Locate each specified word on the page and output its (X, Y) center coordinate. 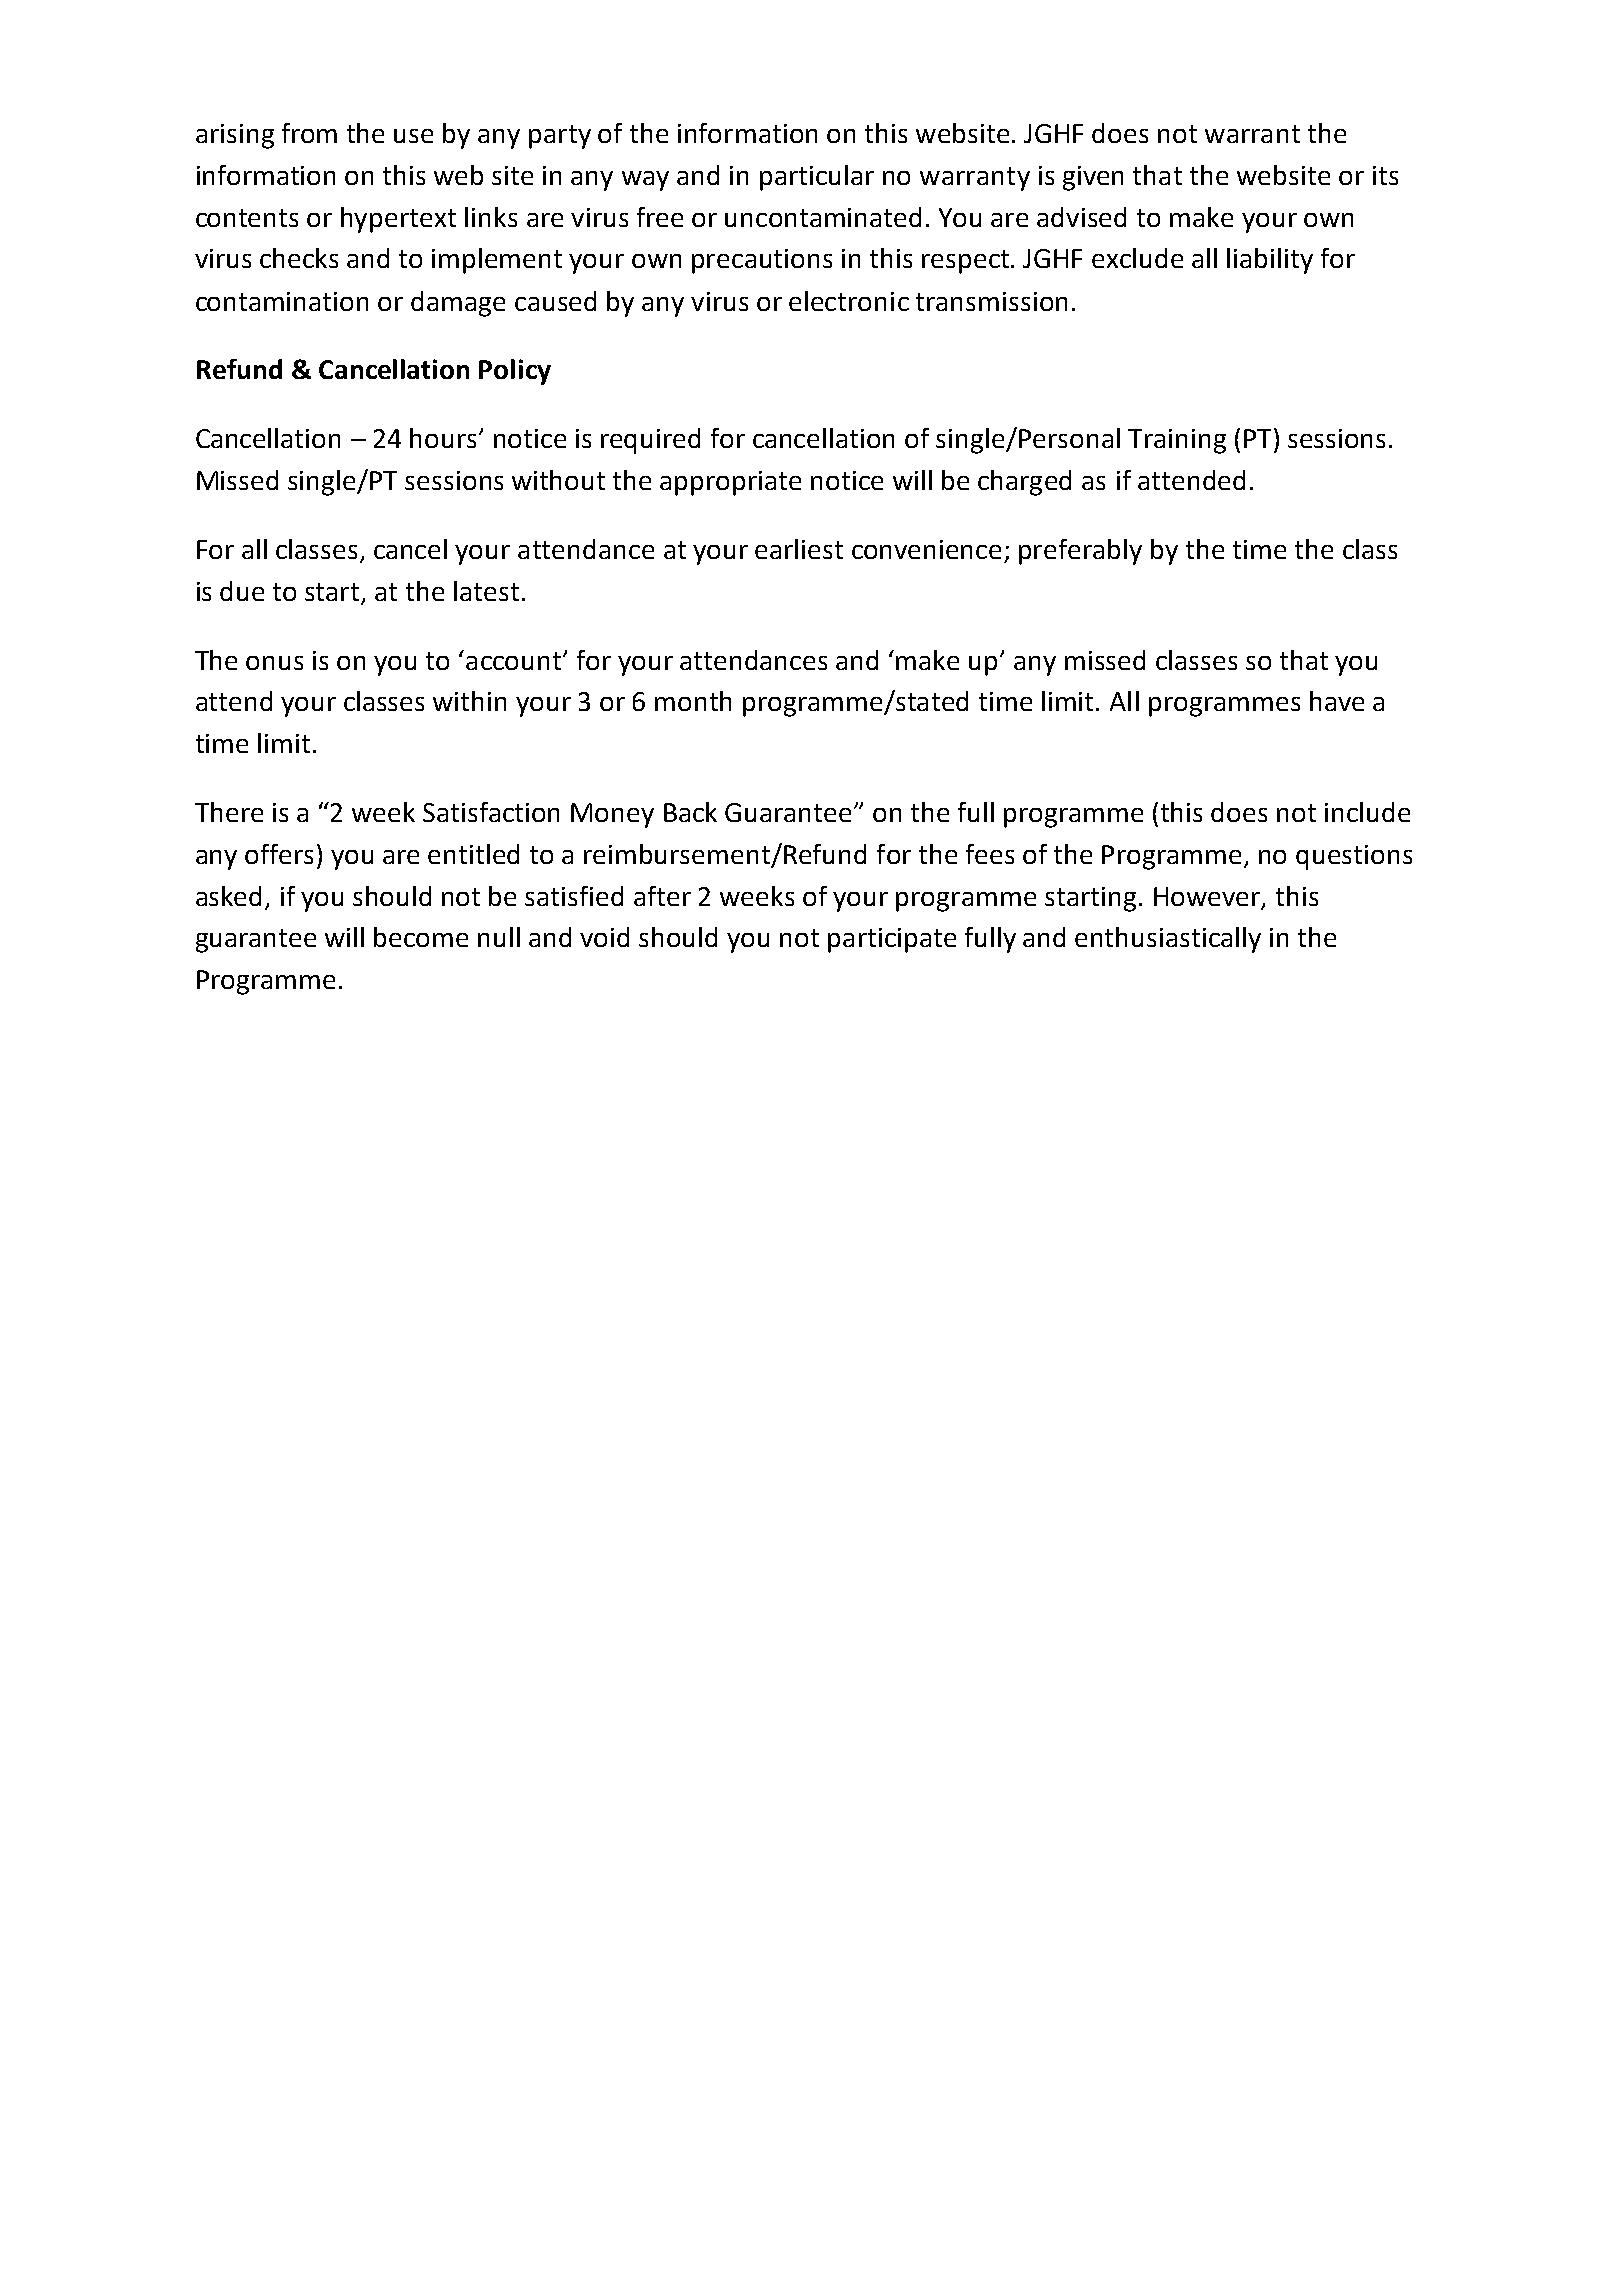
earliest (799, 549)
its (1385, 175)
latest (486, 591)
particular (817, 178)
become (421, 937)
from (309, 133)
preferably (1080, 552)
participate (892, 940)
